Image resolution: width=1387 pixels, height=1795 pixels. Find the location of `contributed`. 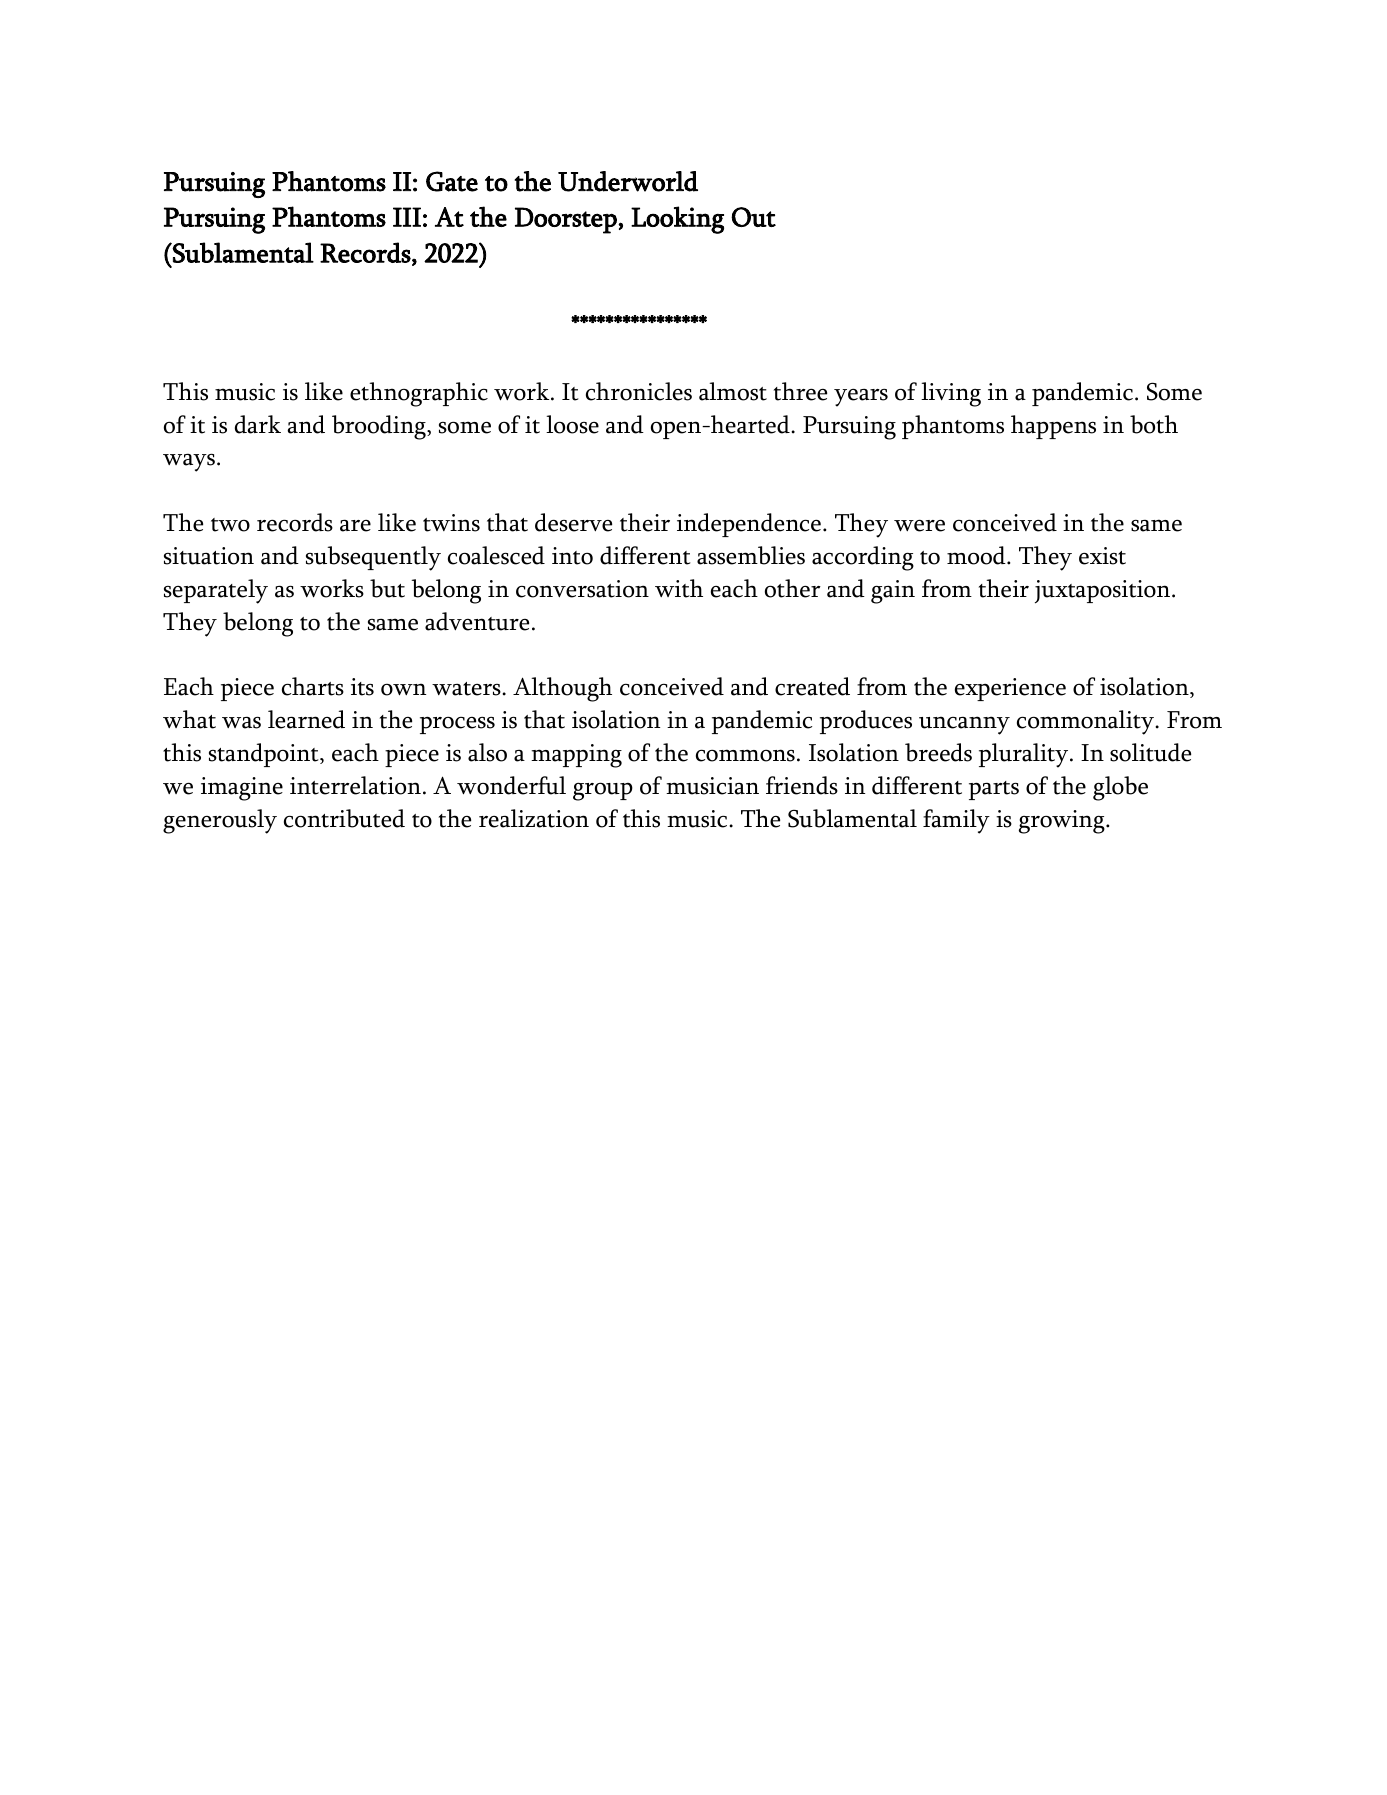

contributed is located at coordinates (344, 818).
